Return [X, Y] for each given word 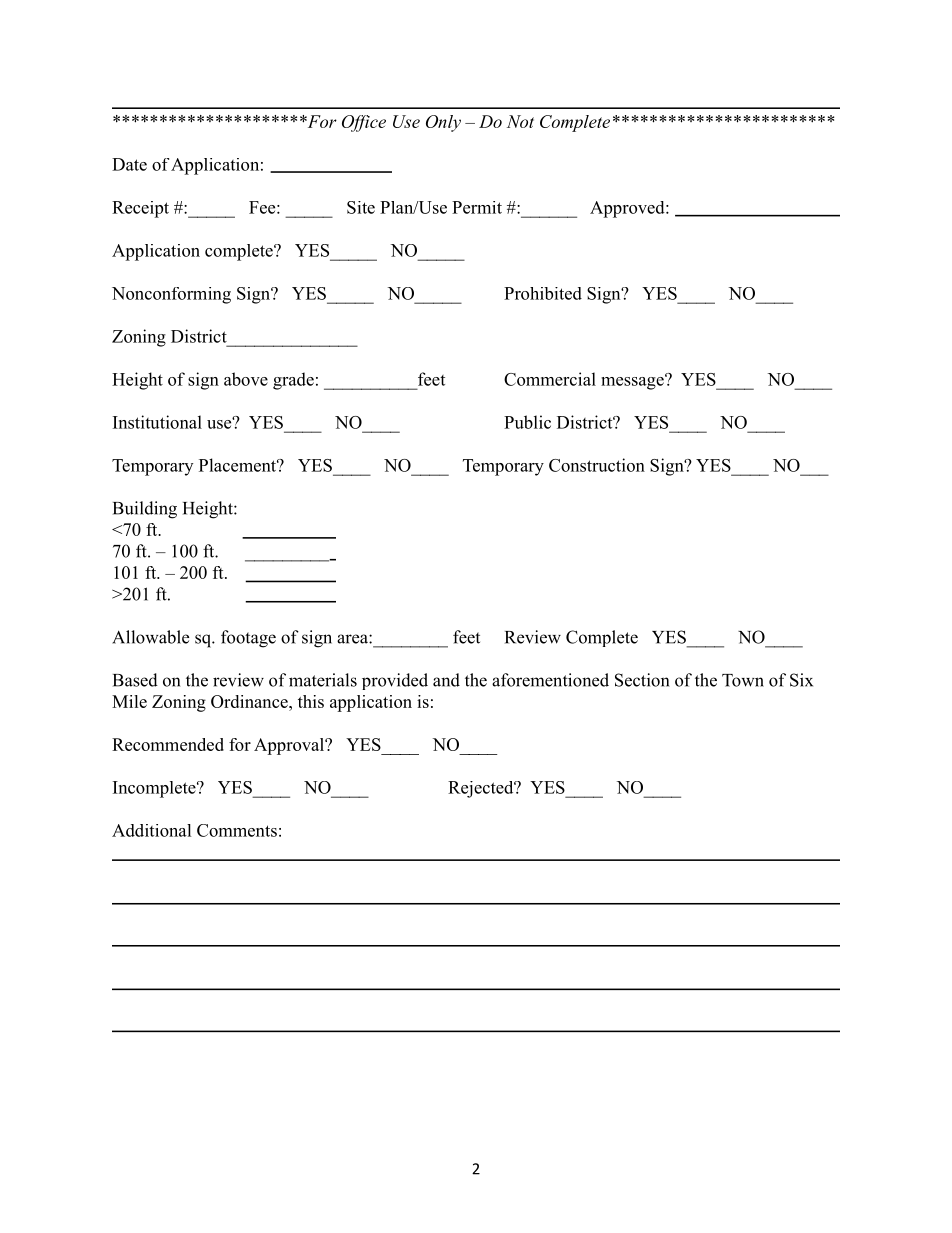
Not [520, 121]
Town [743, 680]
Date [129, 164]
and [446, 680]
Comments [237, 830]
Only [443, 123]
